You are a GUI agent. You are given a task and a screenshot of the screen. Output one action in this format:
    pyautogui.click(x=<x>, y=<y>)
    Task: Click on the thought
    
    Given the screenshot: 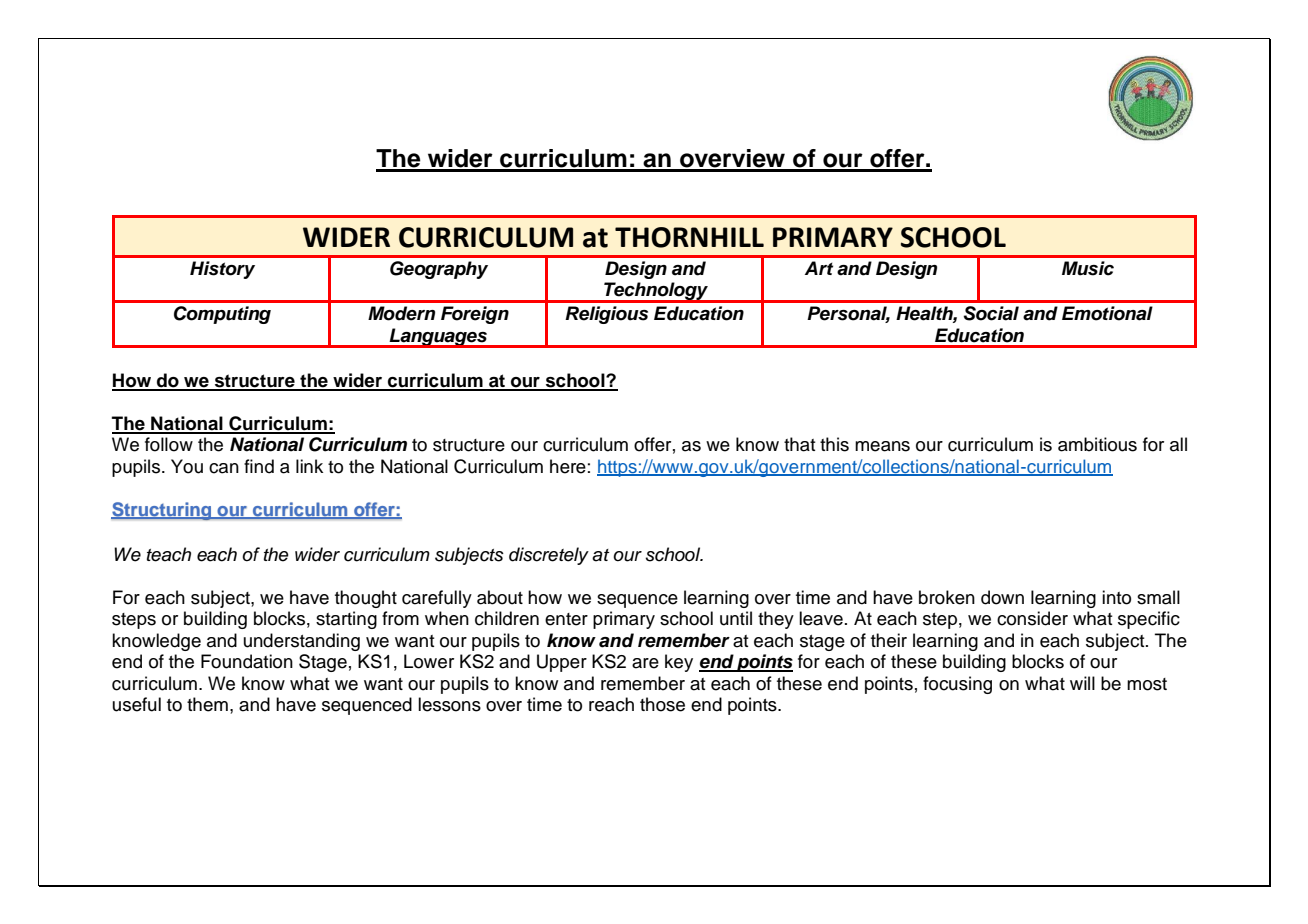 What is the action you would take?
    pyautogui.click(x=366, y=599)
